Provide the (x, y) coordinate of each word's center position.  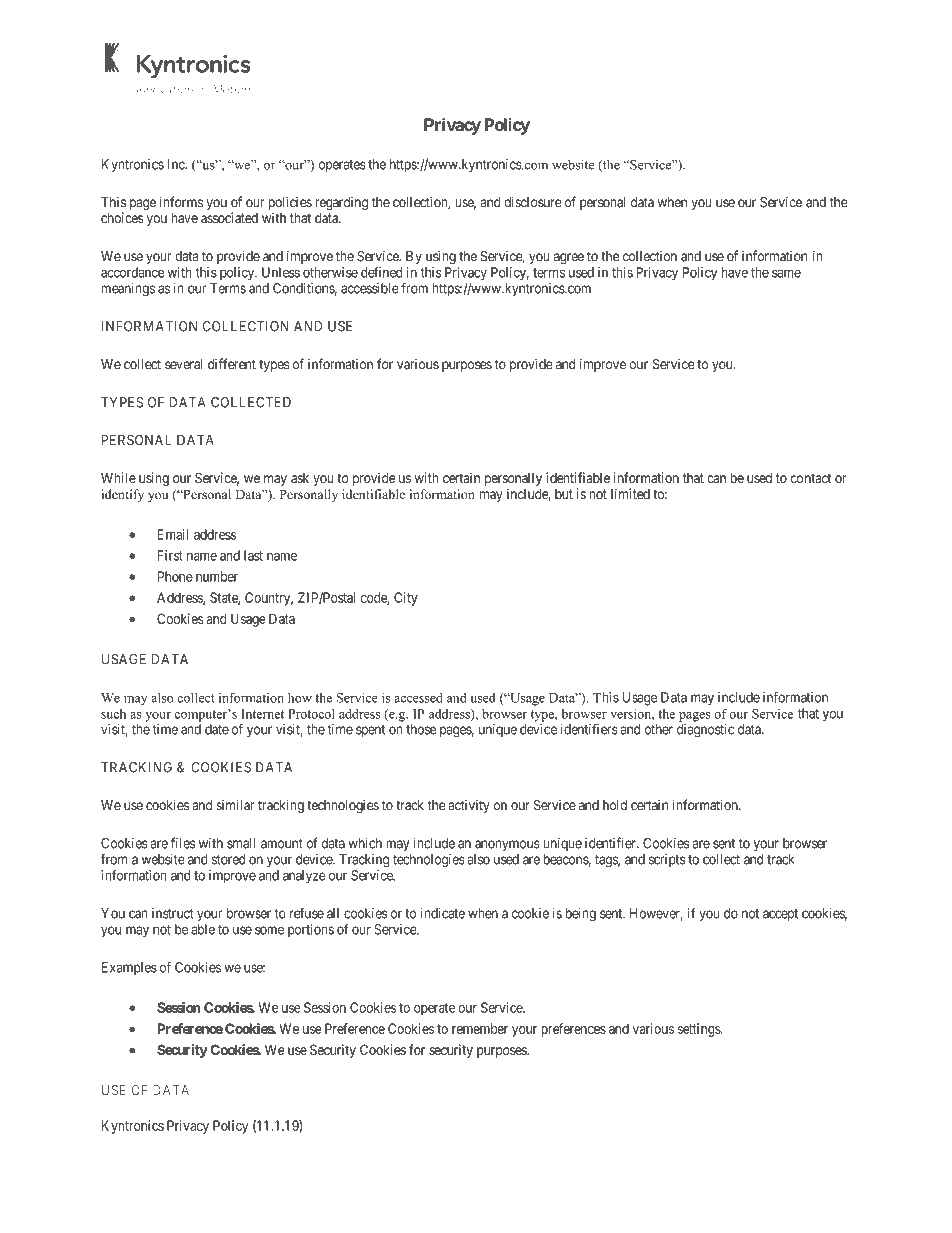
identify (122, 495)
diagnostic (705, 731)
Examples (129, 968)
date (217, 729)
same (786, 273)
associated (229, 218)
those (421, 729)
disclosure (533, 202)
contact (811, 478)
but (564, 494)
